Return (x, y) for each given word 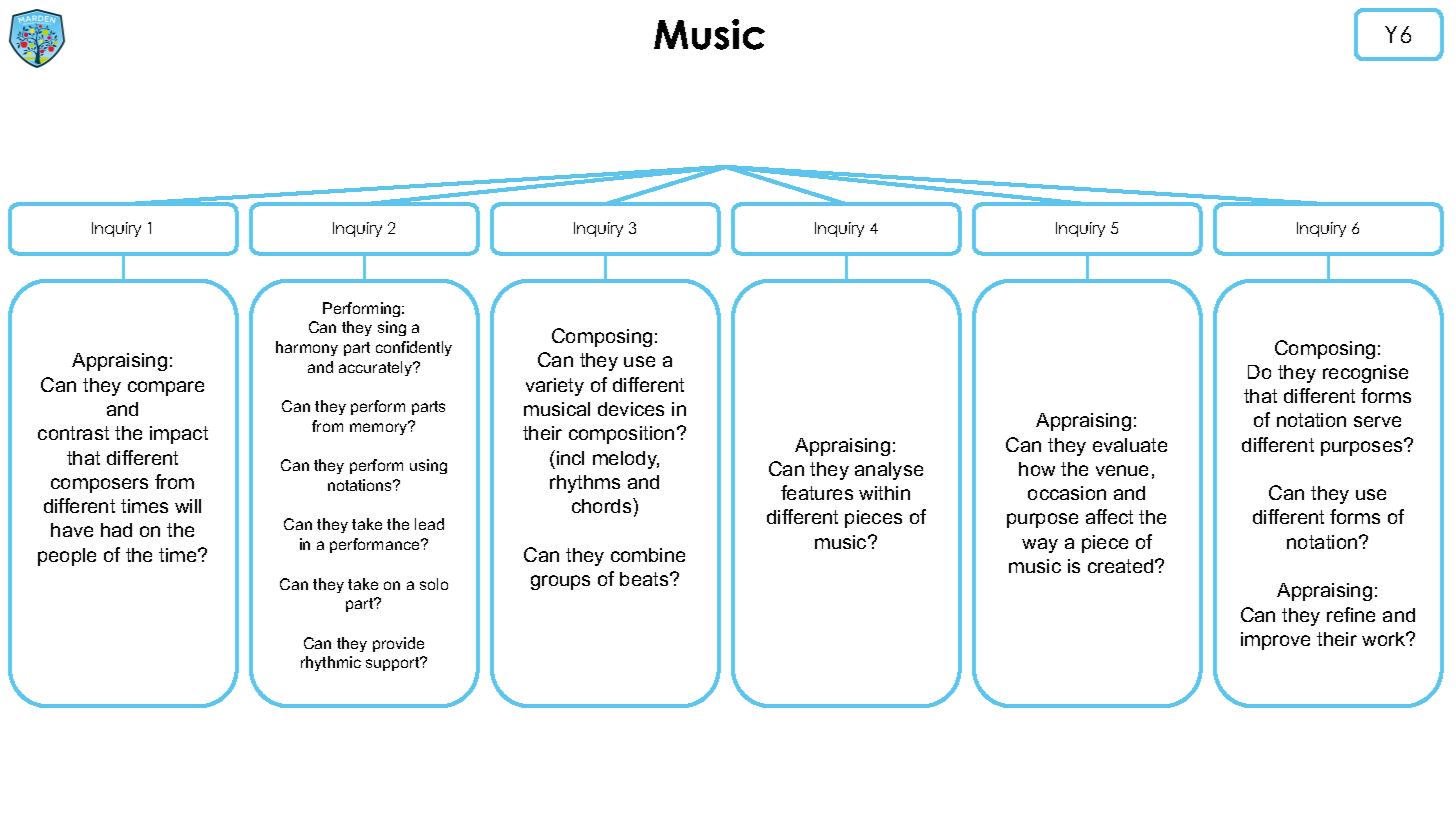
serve (1377, 421)
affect (1109, 516)
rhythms (585, 484)
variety (555, 387)
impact (179, 435)
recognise (1365, 374)
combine (648, 555)
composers (99, 485)
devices (631, 409)
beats (645, 579)
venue (1122, 470)
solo (434, 584)
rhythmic (331, 663)
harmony (307, 348)
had (116, 530)
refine (1351, 614)
